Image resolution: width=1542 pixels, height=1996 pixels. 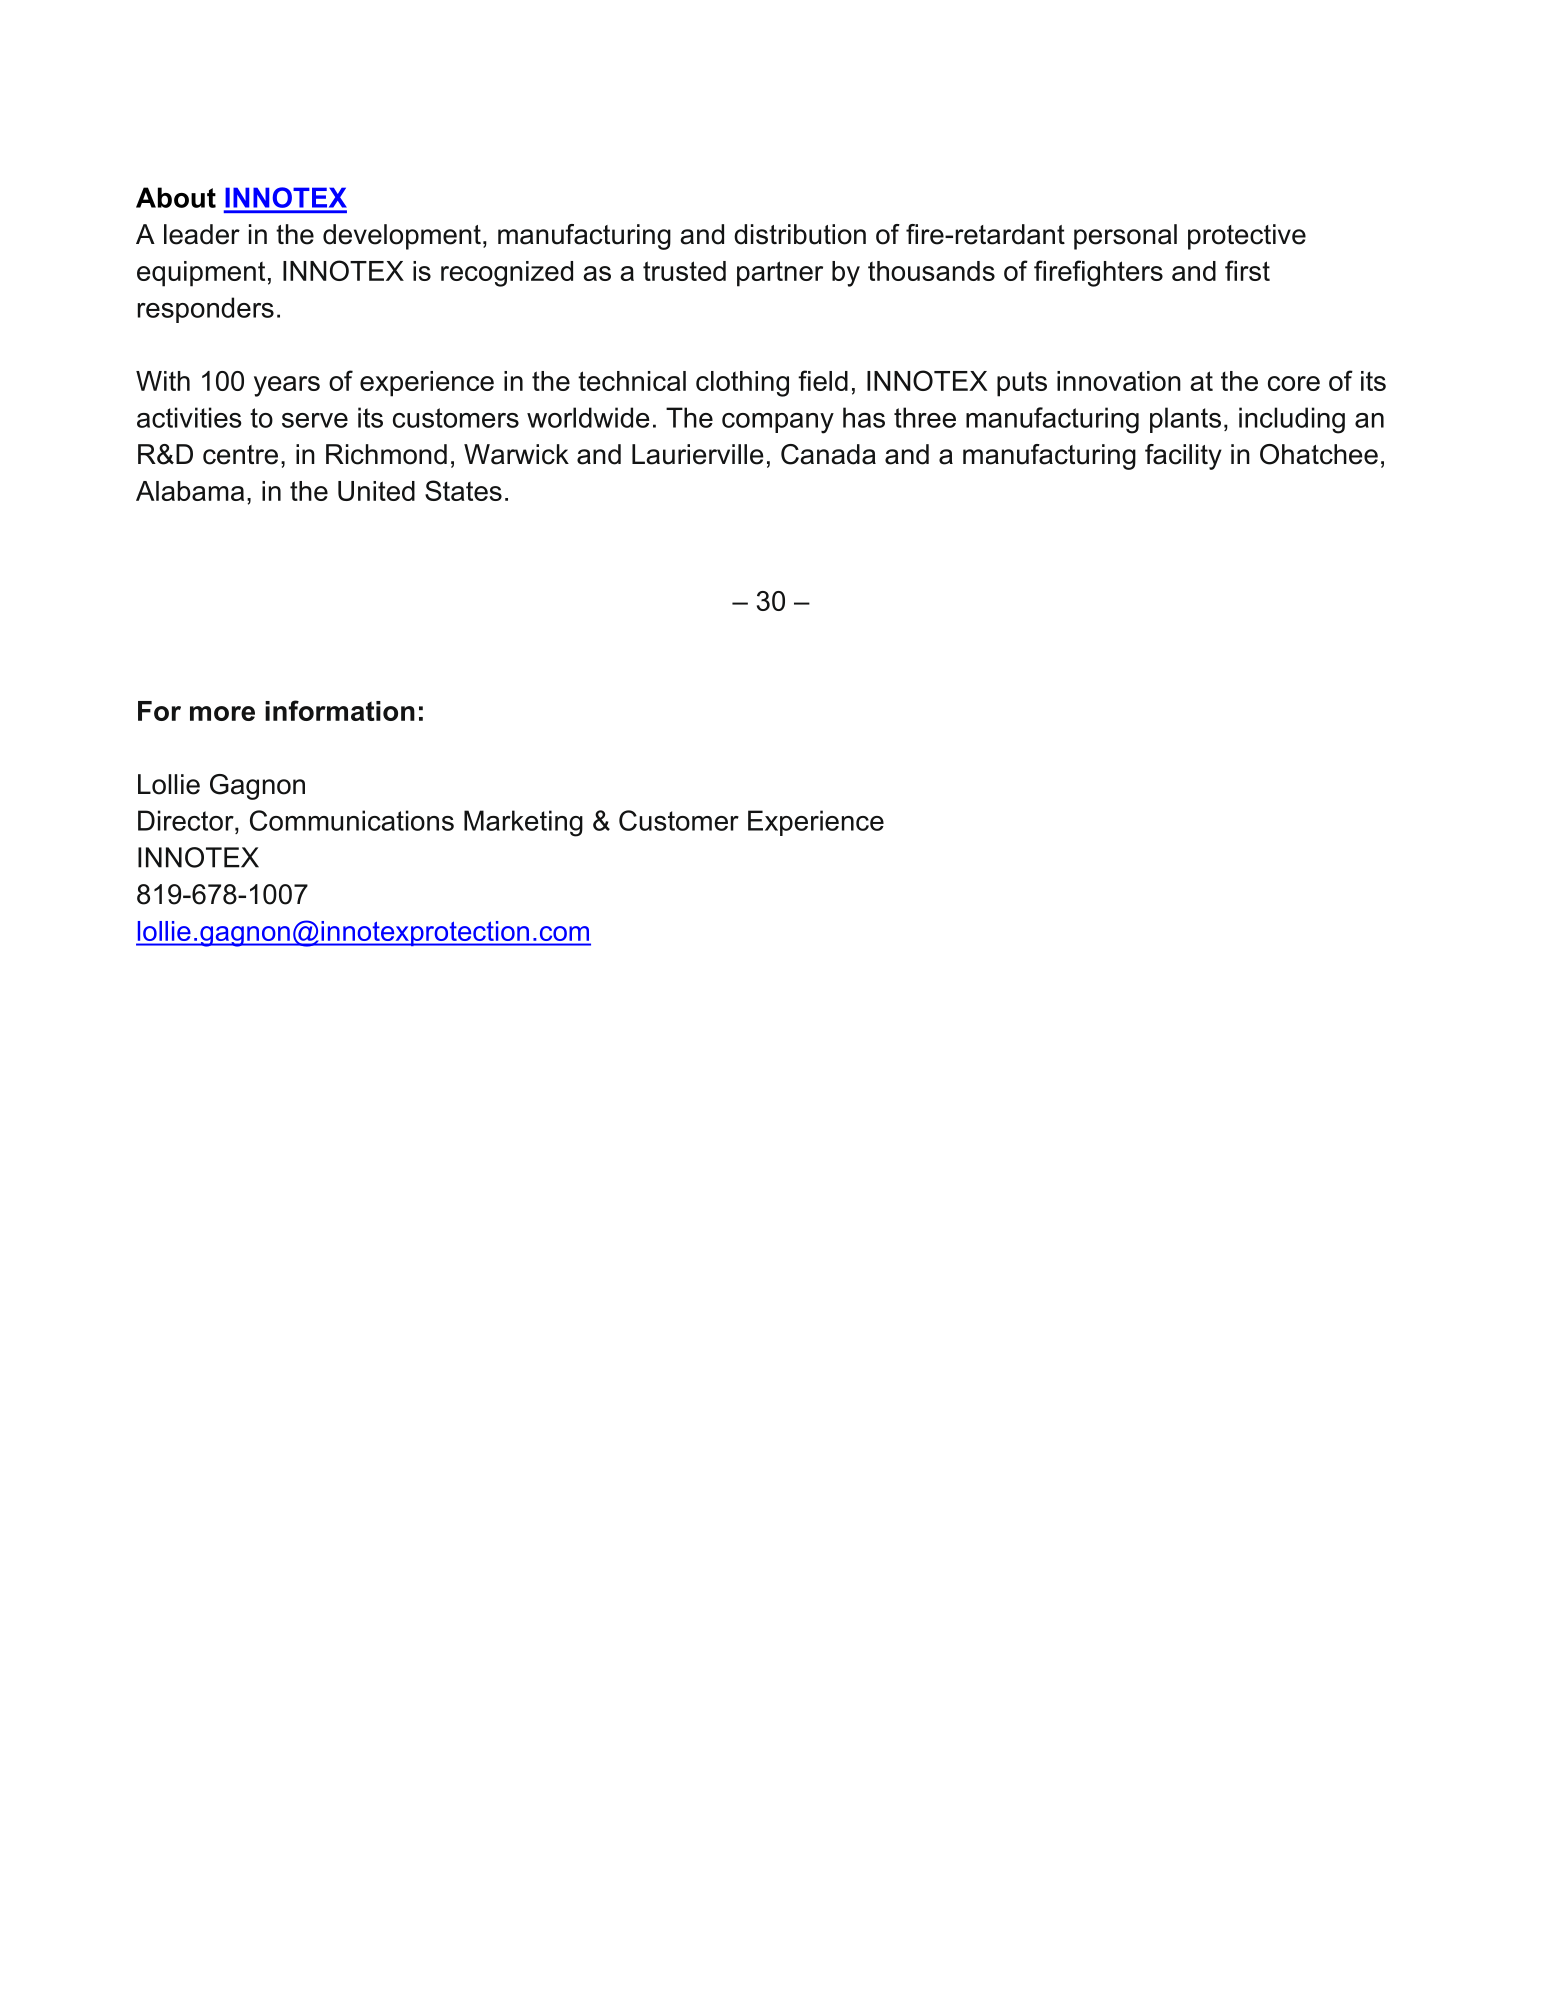 What do you see at coordinates (202, 234) in the page?
I see `leader` at bounding box center [202, 234].
